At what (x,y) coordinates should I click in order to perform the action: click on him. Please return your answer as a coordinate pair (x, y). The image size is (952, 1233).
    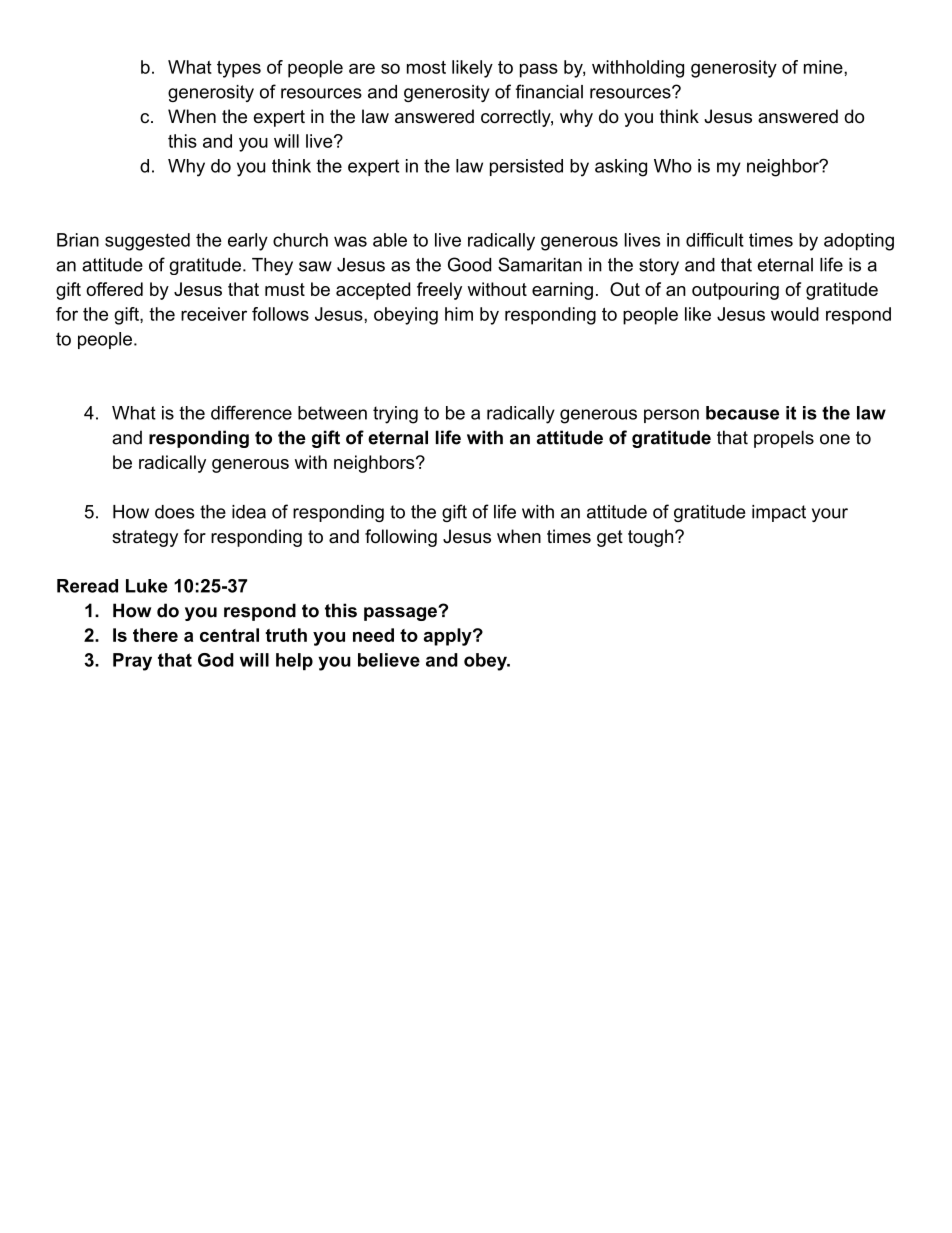
    Looking at the image, I should click on (459, 314).
